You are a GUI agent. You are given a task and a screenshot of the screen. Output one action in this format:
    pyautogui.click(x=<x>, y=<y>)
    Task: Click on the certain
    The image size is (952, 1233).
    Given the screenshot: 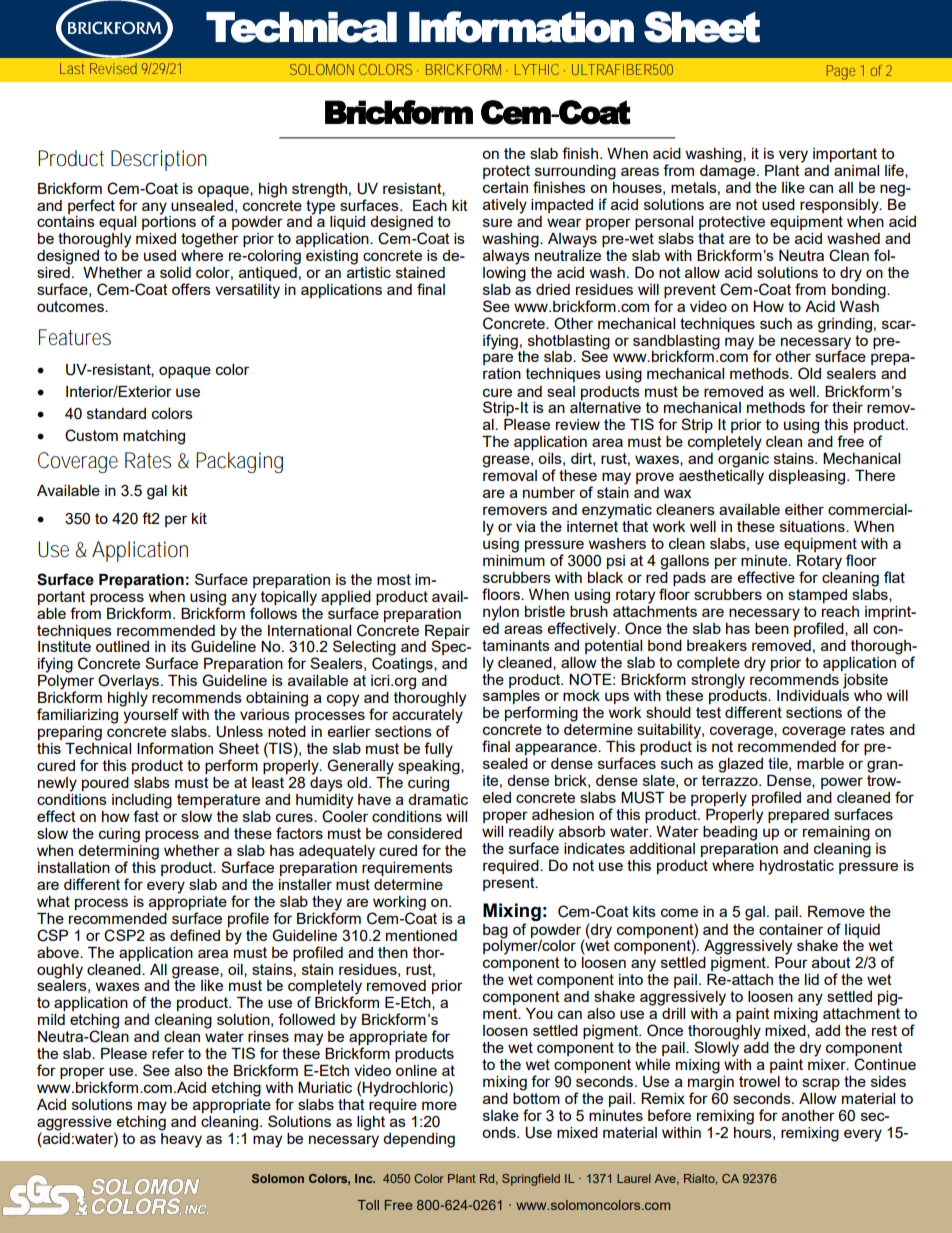 What is the action you would take?
    pyautogui.click(x=505, y=187)
